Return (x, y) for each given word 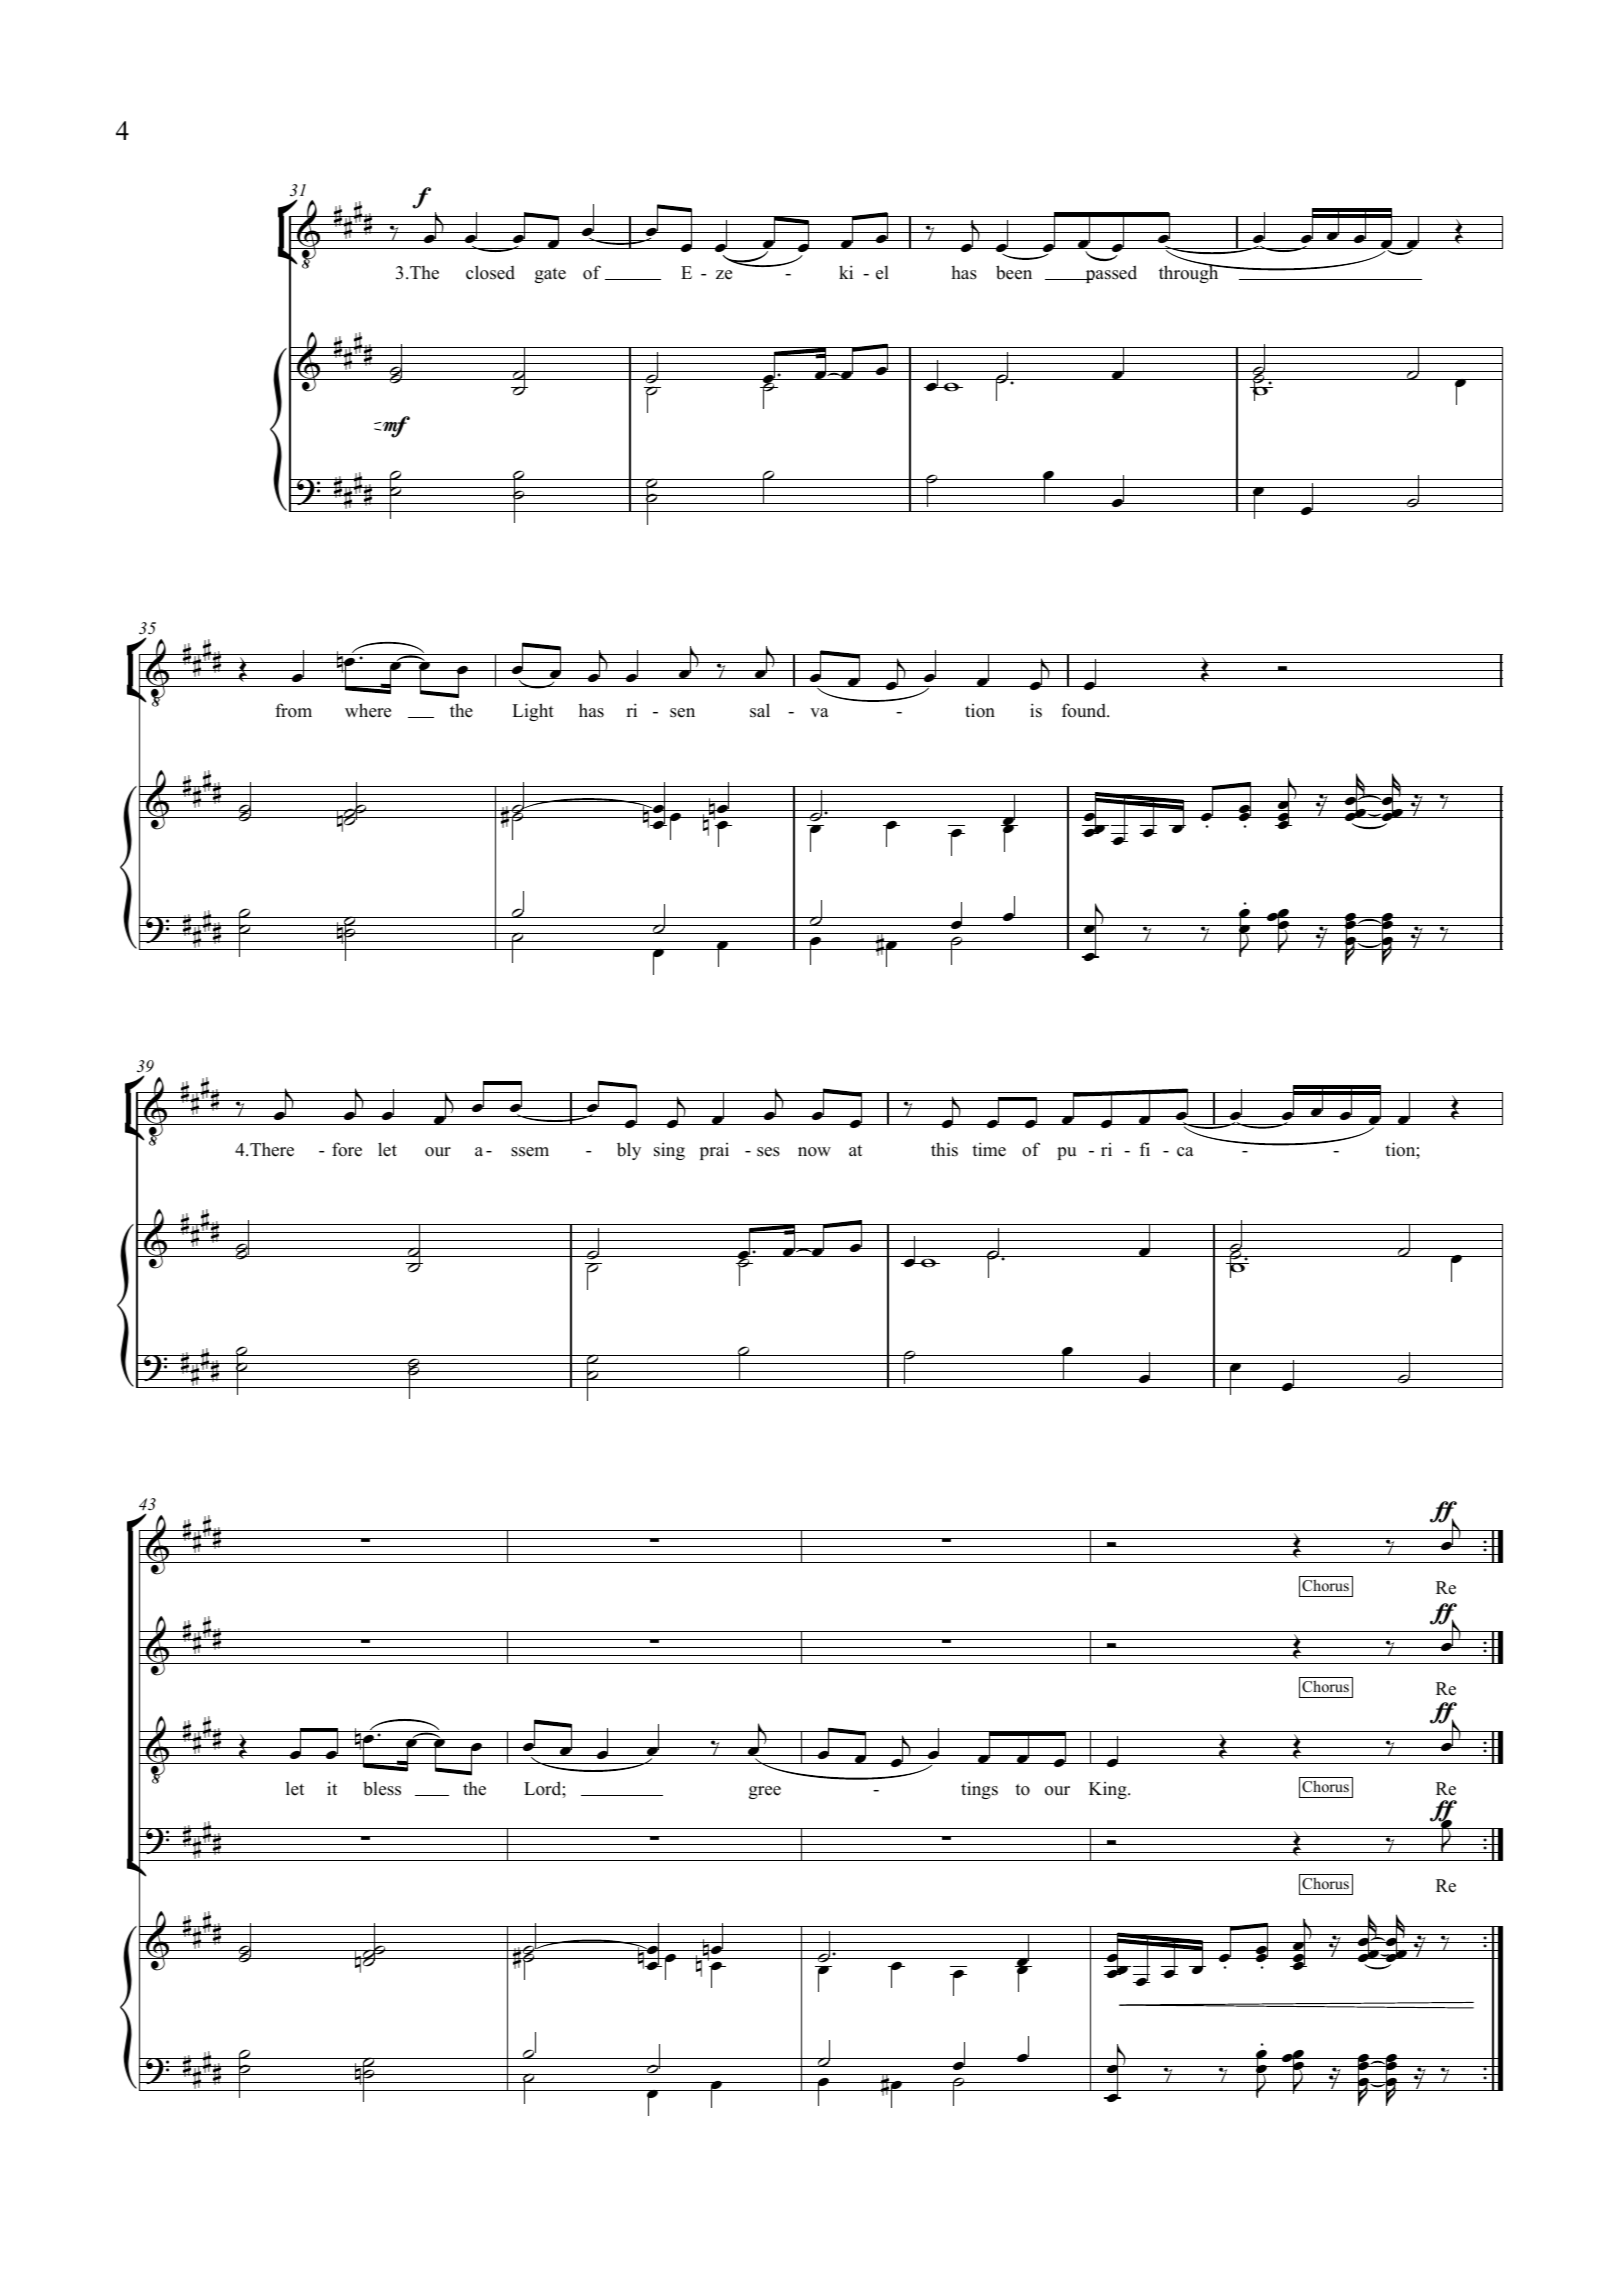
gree (765, 1792)
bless (382, 1788)
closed (490, 272)
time (989, 1149)
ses (768, 1152)
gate (550, 275)
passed (1110, 274)
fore (347, 1149)
